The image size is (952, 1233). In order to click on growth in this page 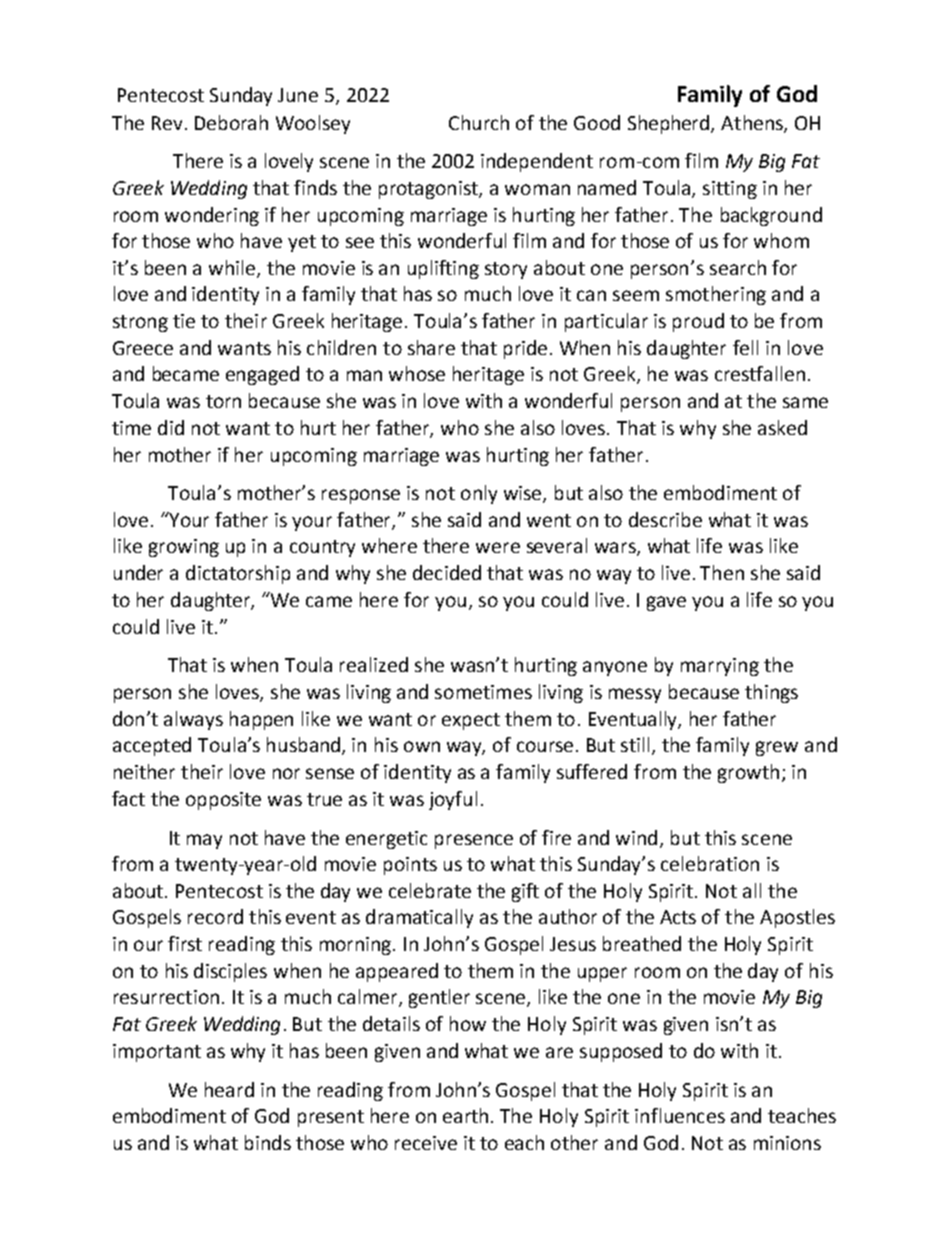, I will do `click(748, 773)`.
